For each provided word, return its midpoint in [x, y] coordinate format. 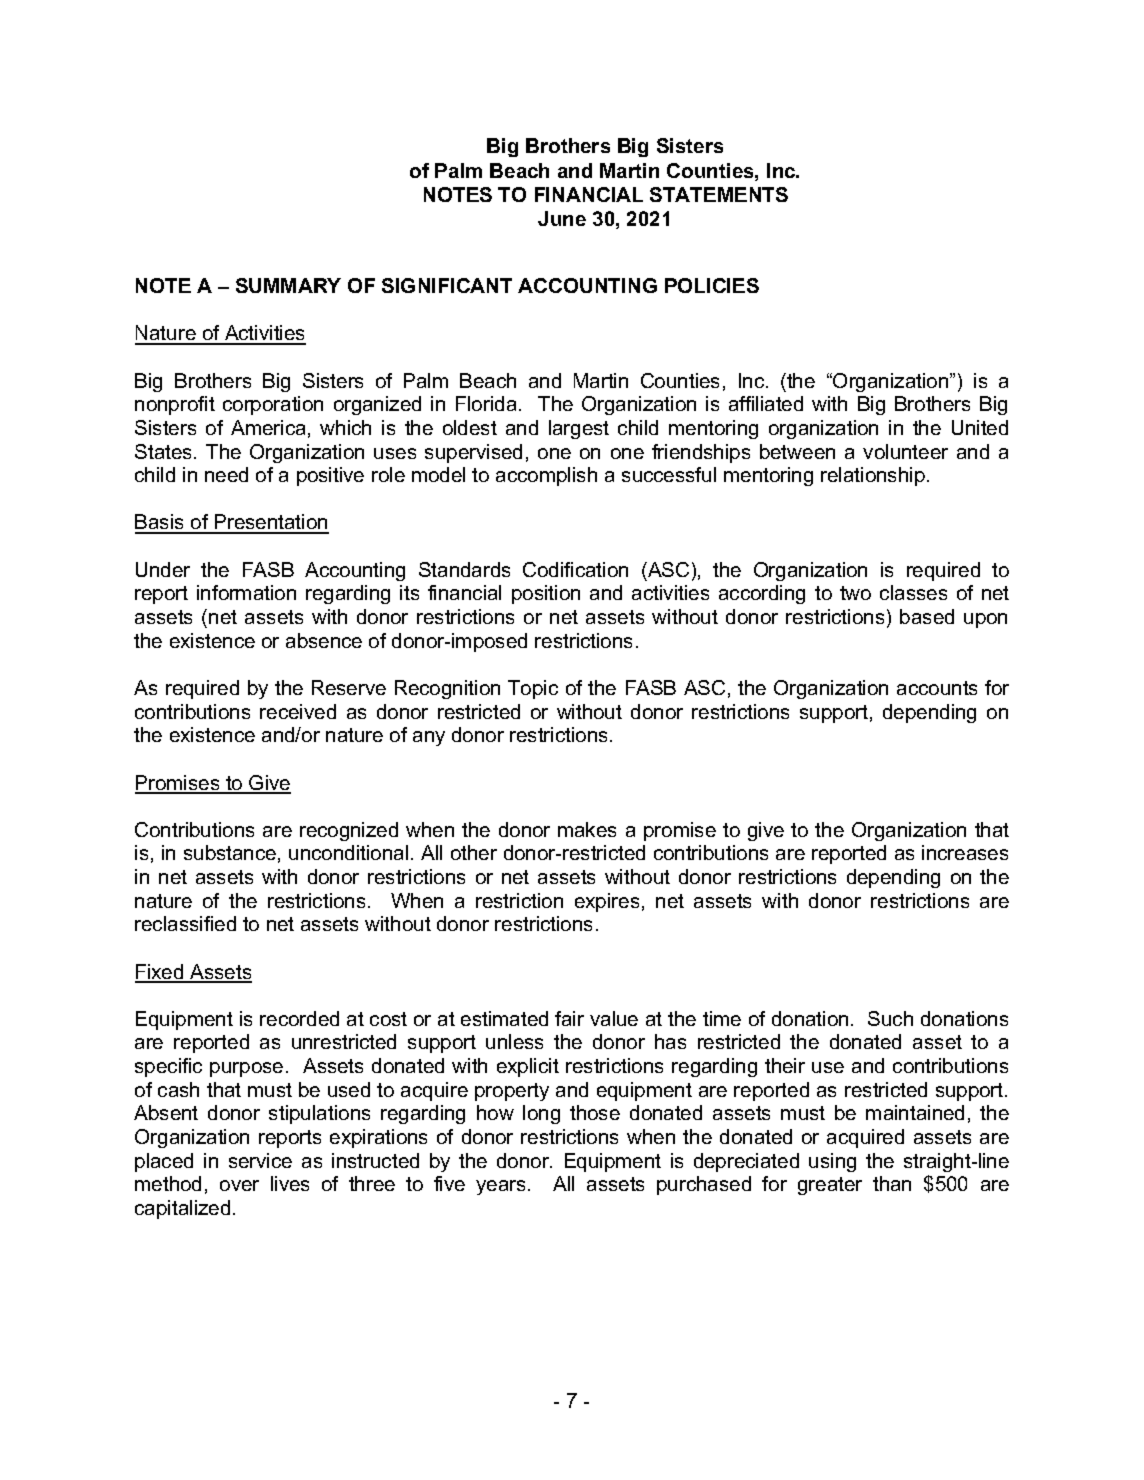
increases [965, 852]
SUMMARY [288, 285]
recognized [349, 831]
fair [569, 1018]
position [546, 594]
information [246, 592]
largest [579, 429]
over [239, 1185]
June [562, 218]
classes [913, 592]
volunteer [905, 451]
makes [587, 829]
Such [890, 1018]
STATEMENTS [719, 194]
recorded [299, 1018]
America [268, 427]
